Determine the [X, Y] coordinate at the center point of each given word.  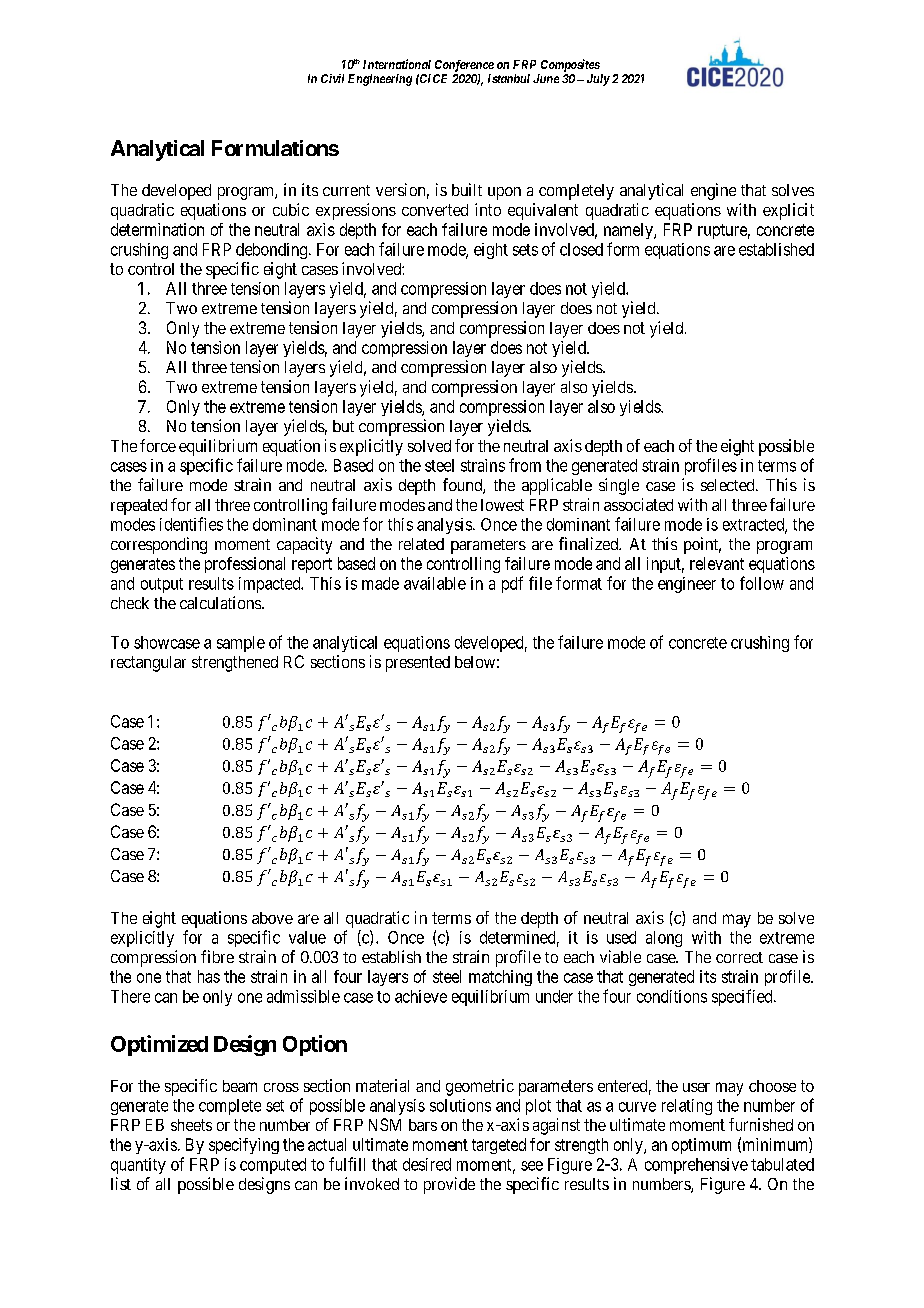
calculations [220, 602]
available [435, 583]
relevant [717, 563]
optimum [701, 1146]
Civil [332, 78]
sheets [191, 1125]
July [598, 80]
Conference [464, 66]
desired [427, 1164]
